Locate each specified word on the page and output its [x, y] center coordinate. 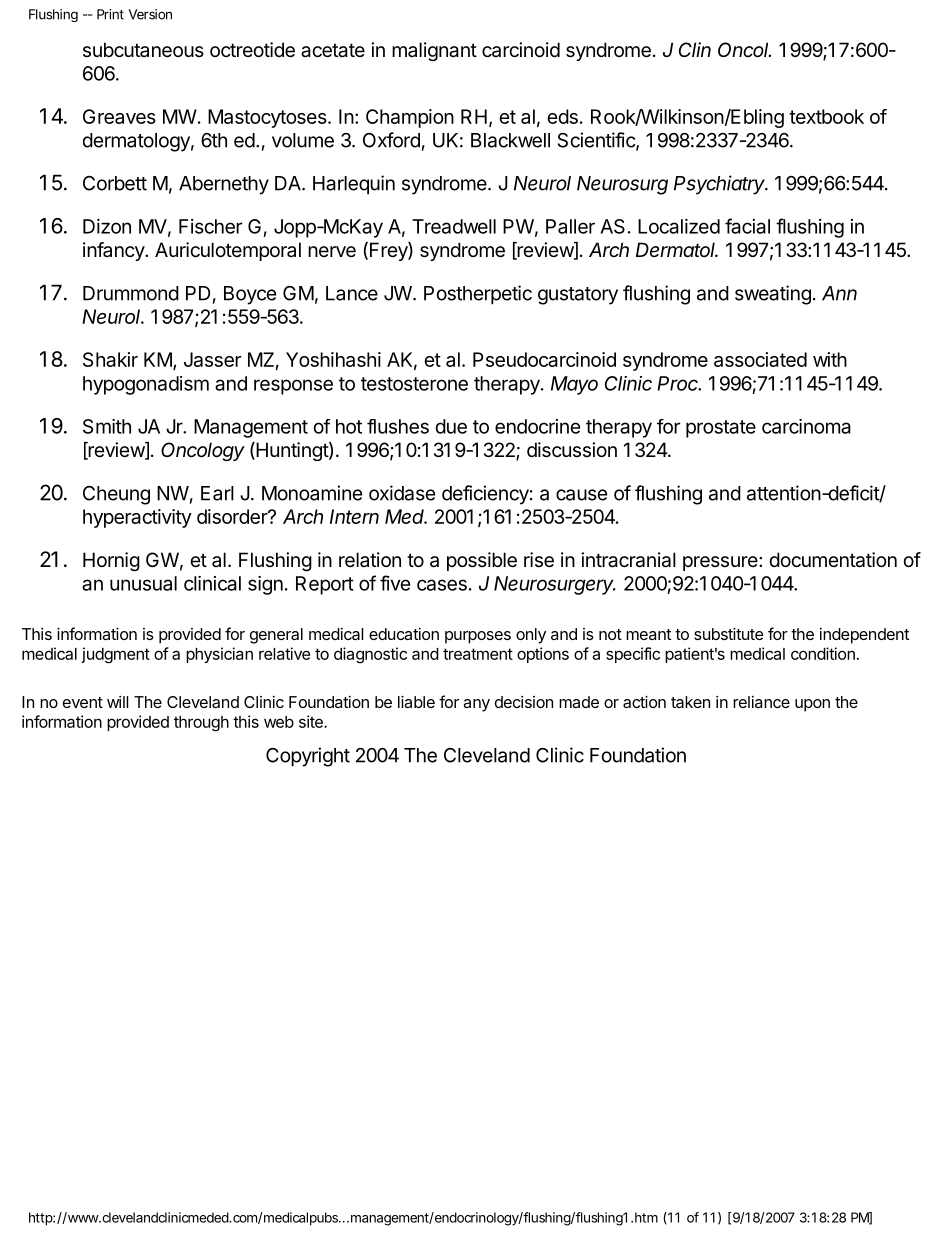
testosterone [414, 384]
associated [760, 359]
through [201, 724]
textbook [826, 116]
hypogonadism [146, 385]
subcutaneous [143, 50]
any [476, 705]
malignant [434, 52]
